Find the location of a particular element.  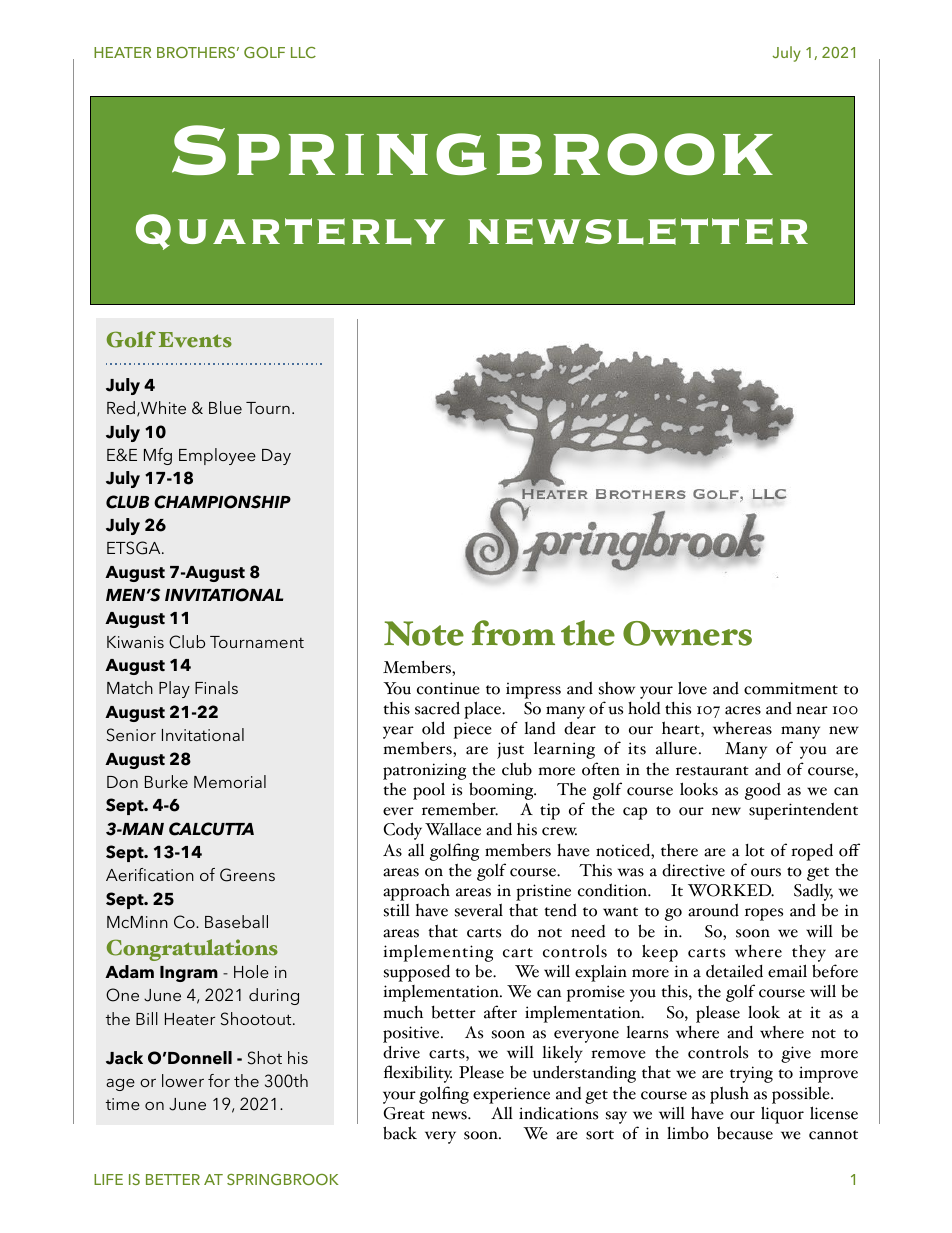

from is located at coordinates (513, 633).
